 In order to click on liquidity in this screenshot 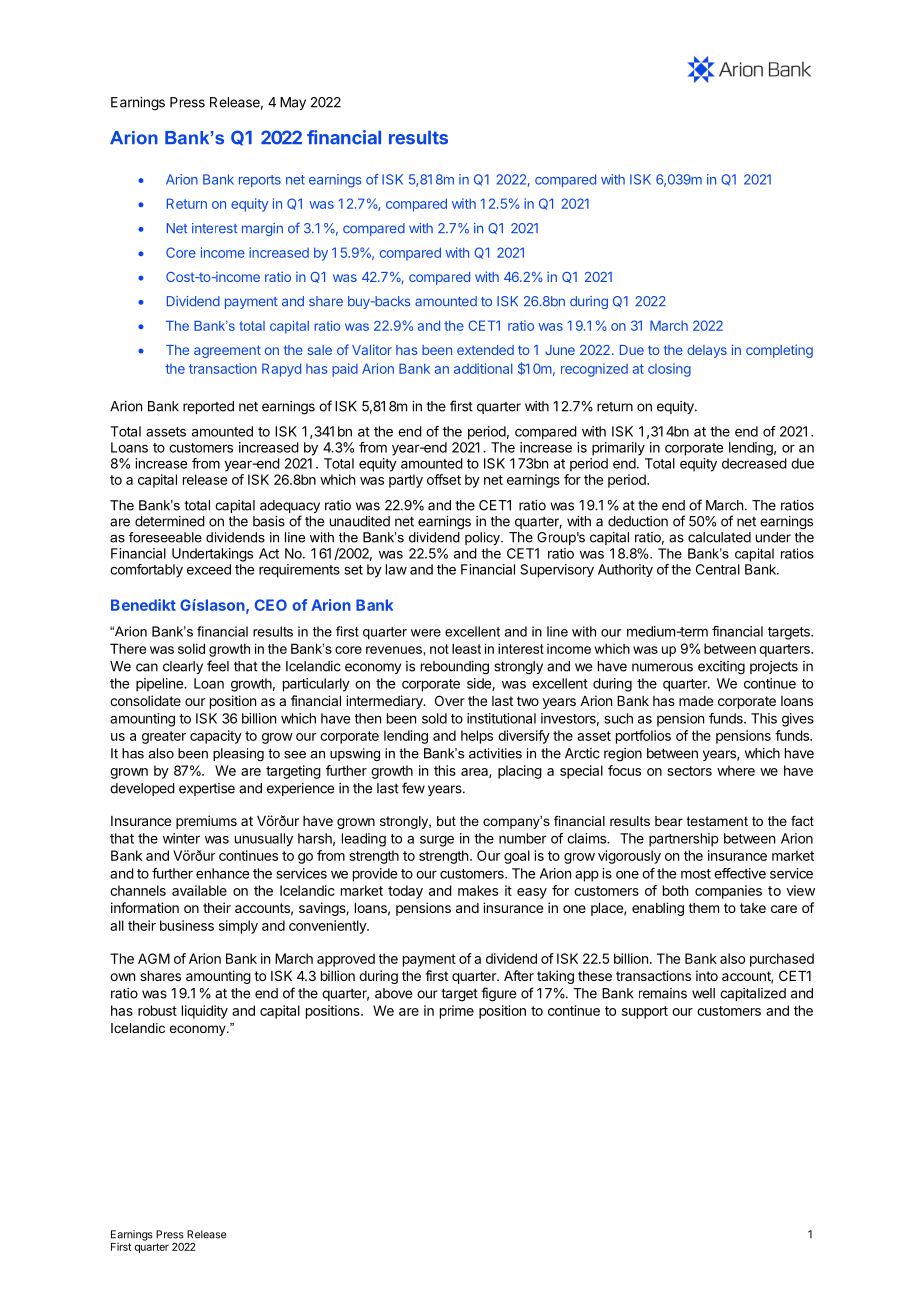, I will do `click(205, 1012)`.
